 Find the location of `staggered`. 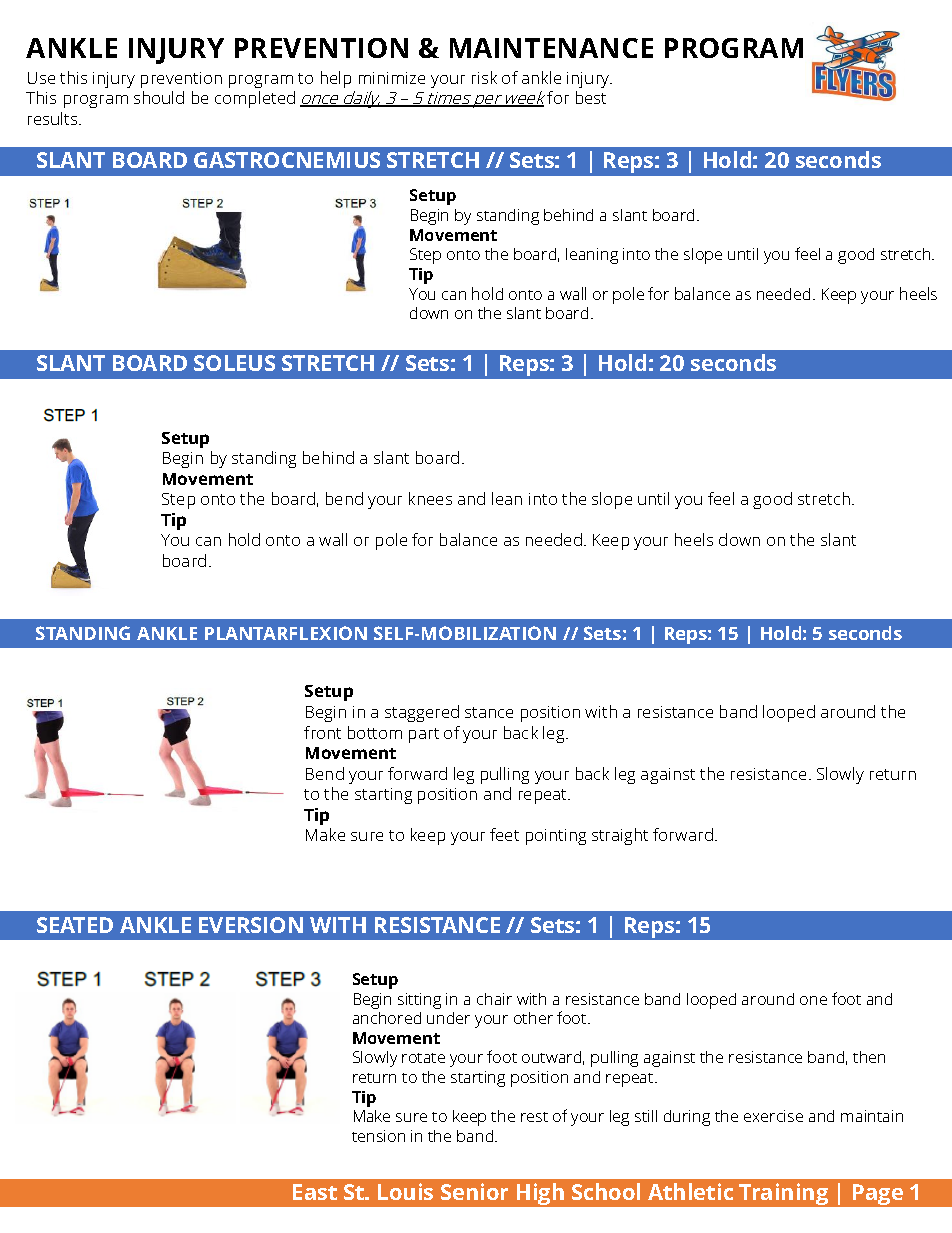

staggered is located at coordinates (422, 713).
